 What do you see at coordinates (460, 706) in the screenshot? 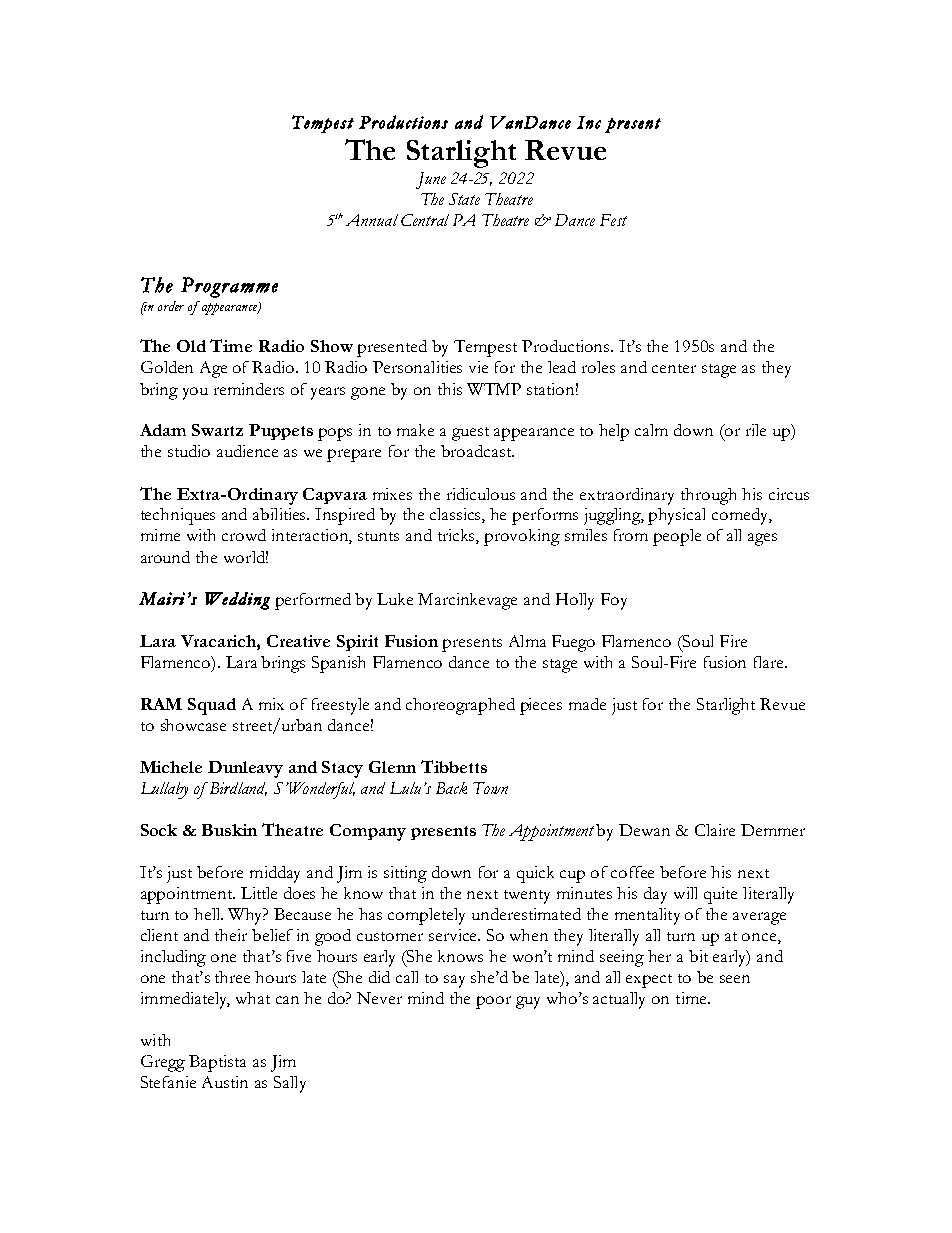
I see `choreographed` at bounding box center [460, 706].
